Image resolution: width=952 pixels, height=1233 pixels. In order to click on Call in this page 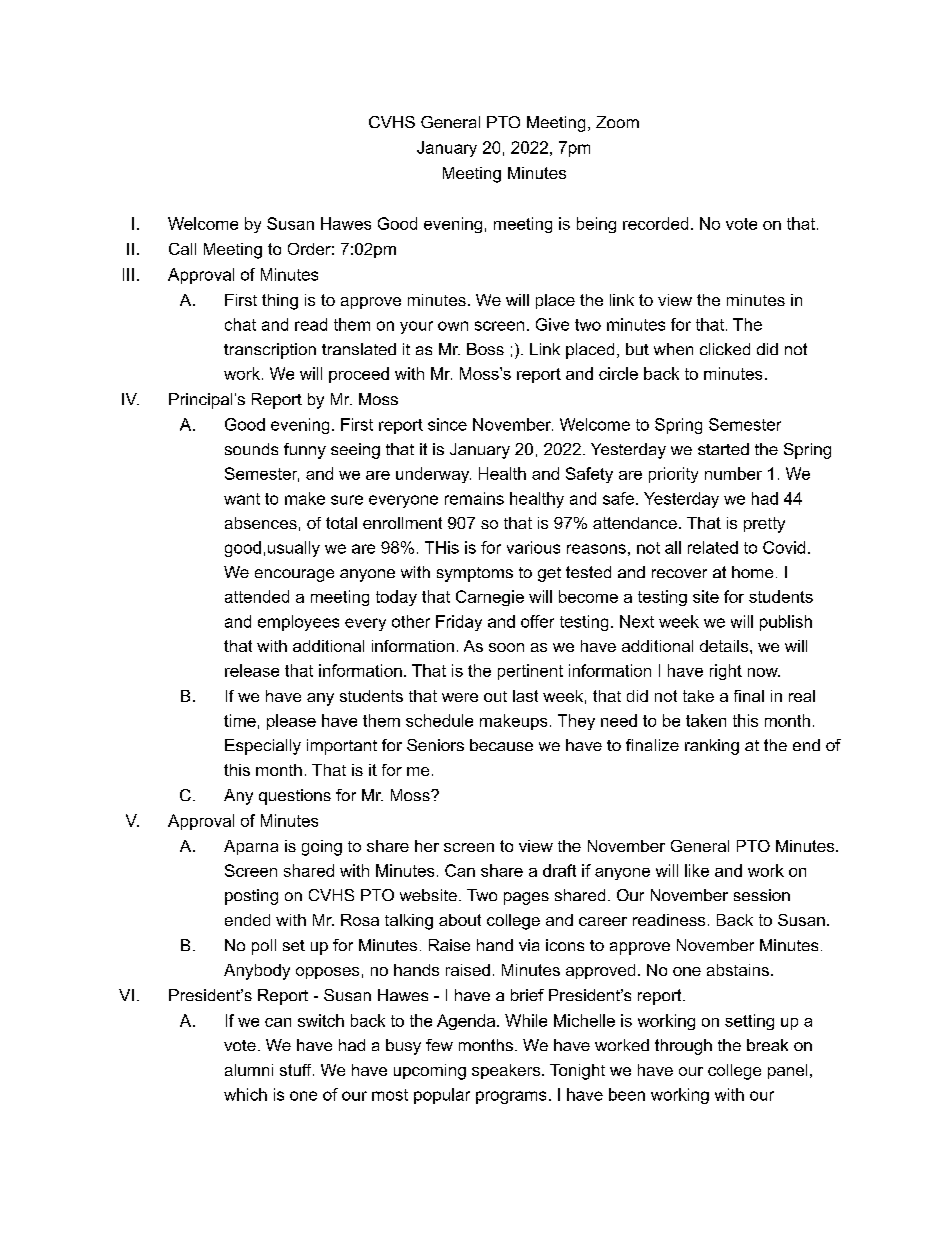, I will do `click(182, 249)`.
